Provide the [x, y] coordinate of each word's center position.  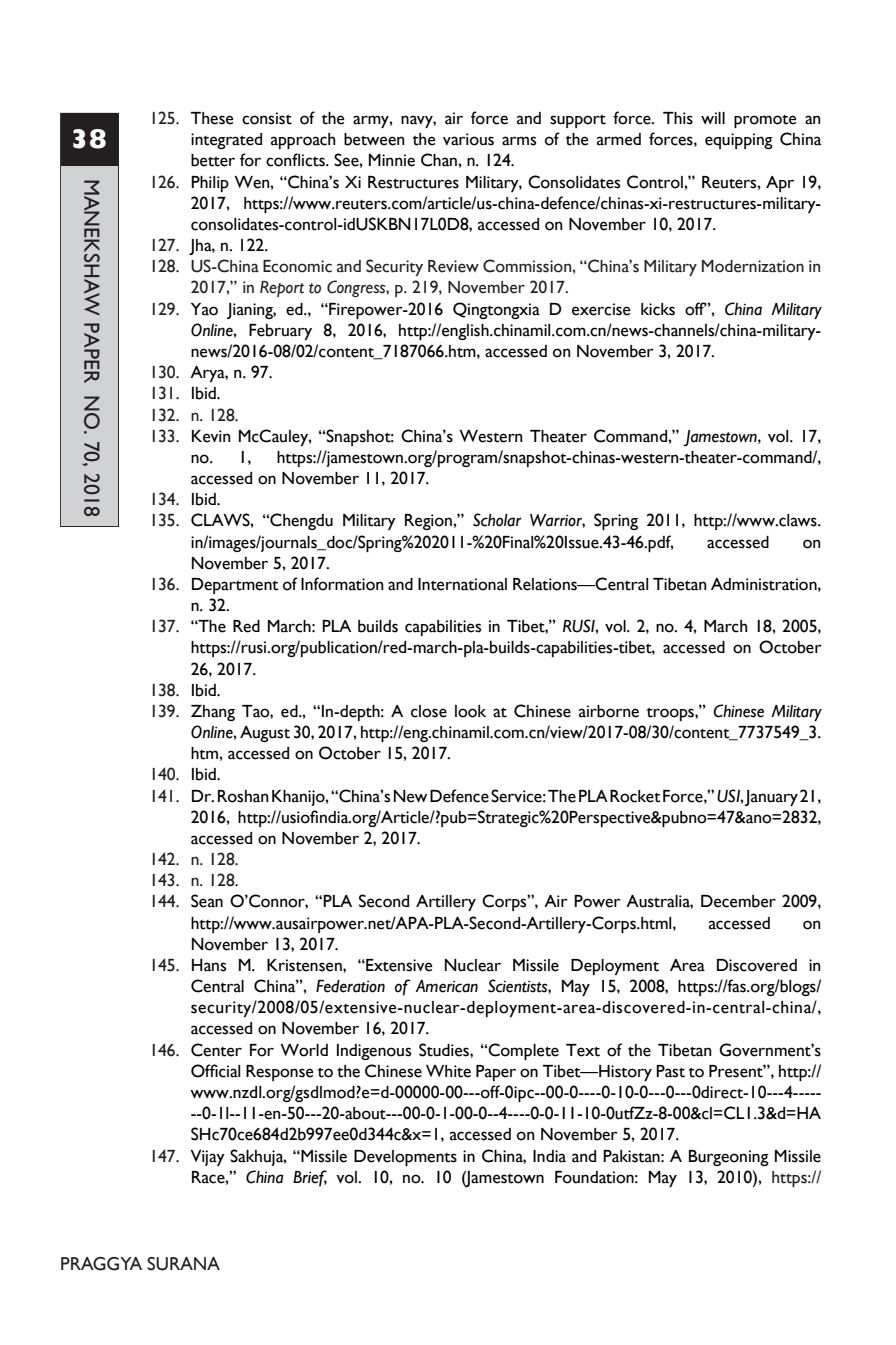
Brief [310, 1178]
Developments [405, 1158]
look [470, 711]
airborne [609, 711]
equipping [739, 141]
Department [235, 586]
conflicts [296, 160]
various [468, 139]
